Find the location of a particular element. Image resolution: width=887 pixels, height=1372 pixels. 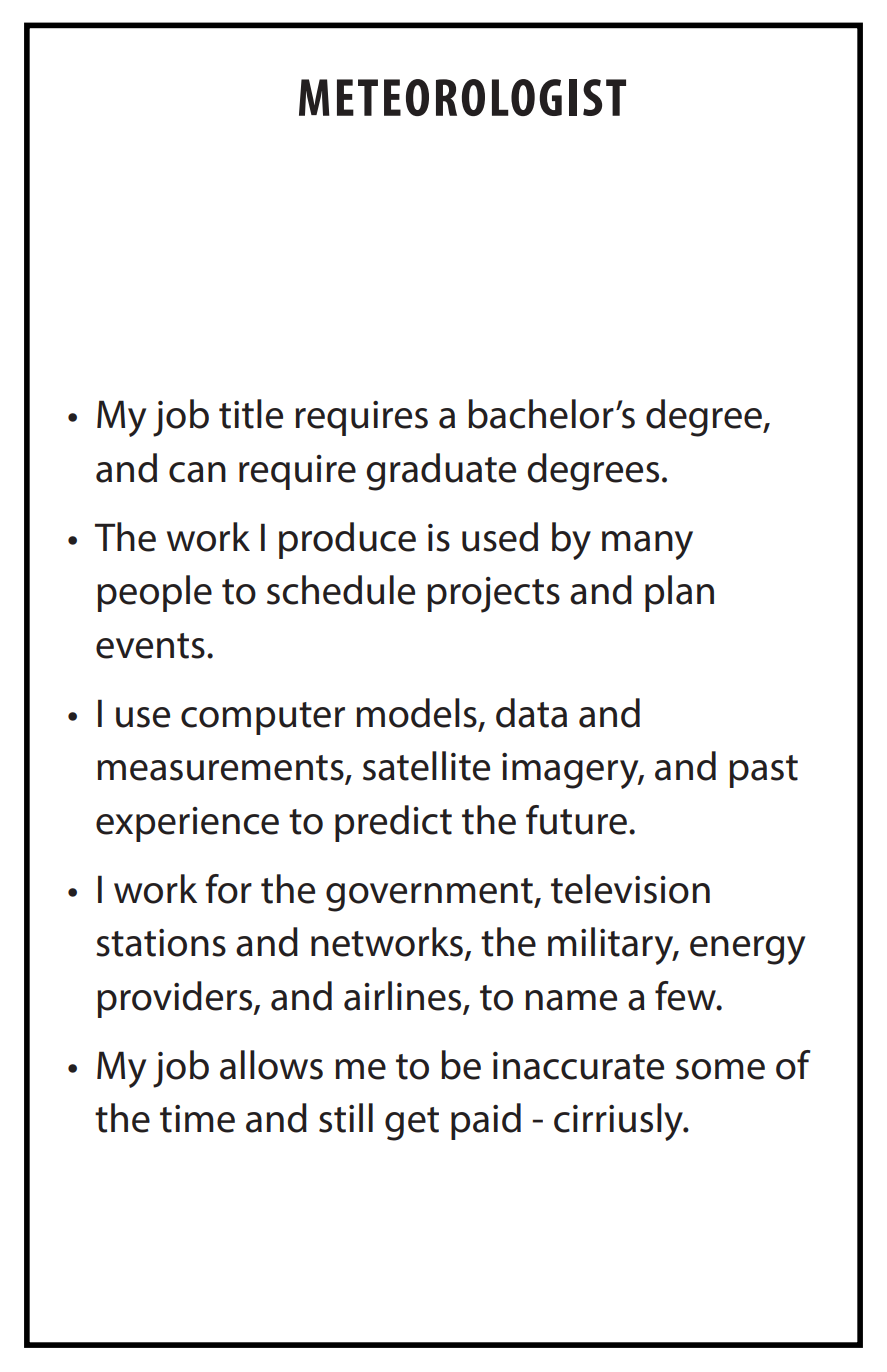

many is located at coordinates (647, 545).
